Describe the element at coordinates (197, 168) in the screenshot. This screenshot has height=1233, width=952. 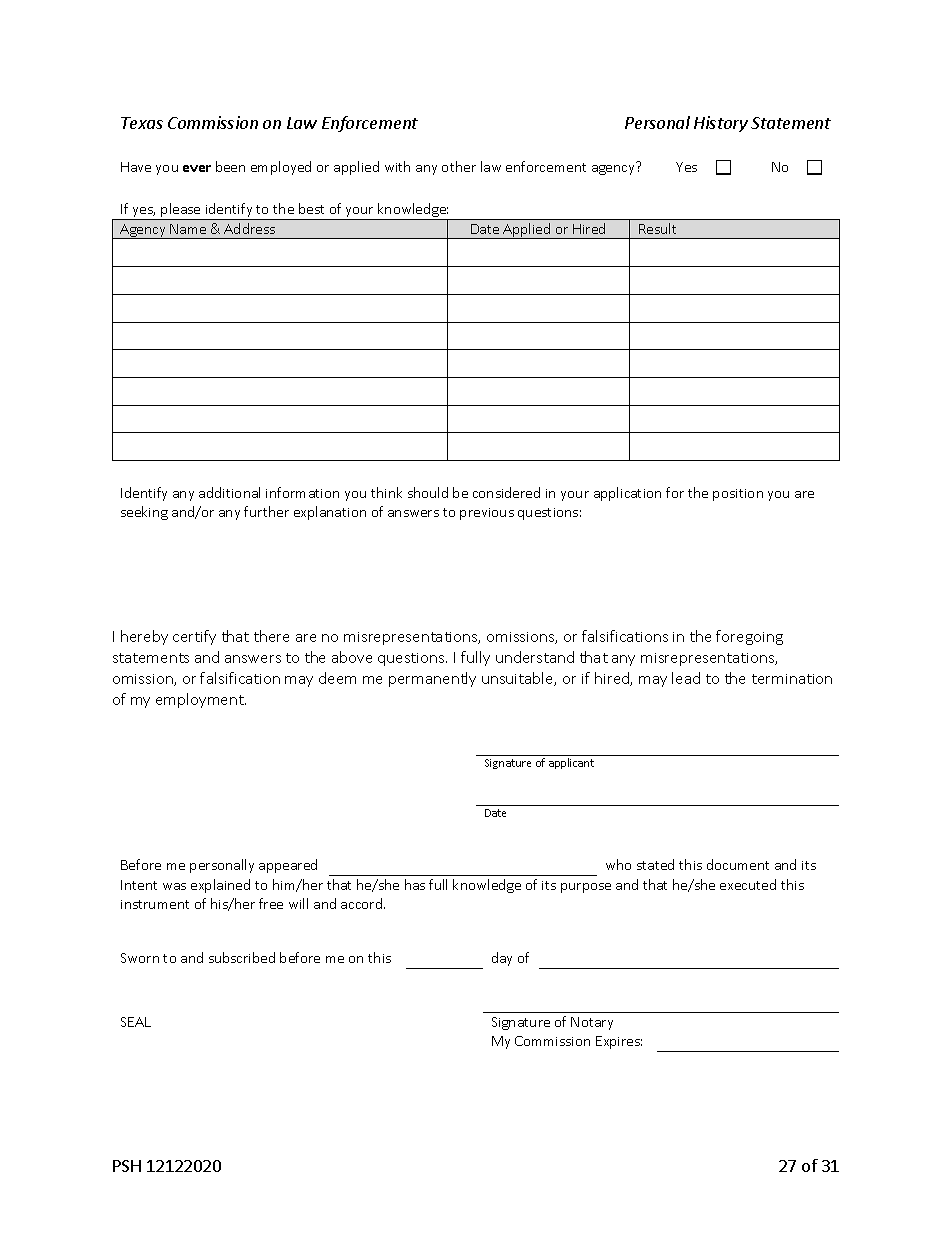
I see `ever` at that location.
